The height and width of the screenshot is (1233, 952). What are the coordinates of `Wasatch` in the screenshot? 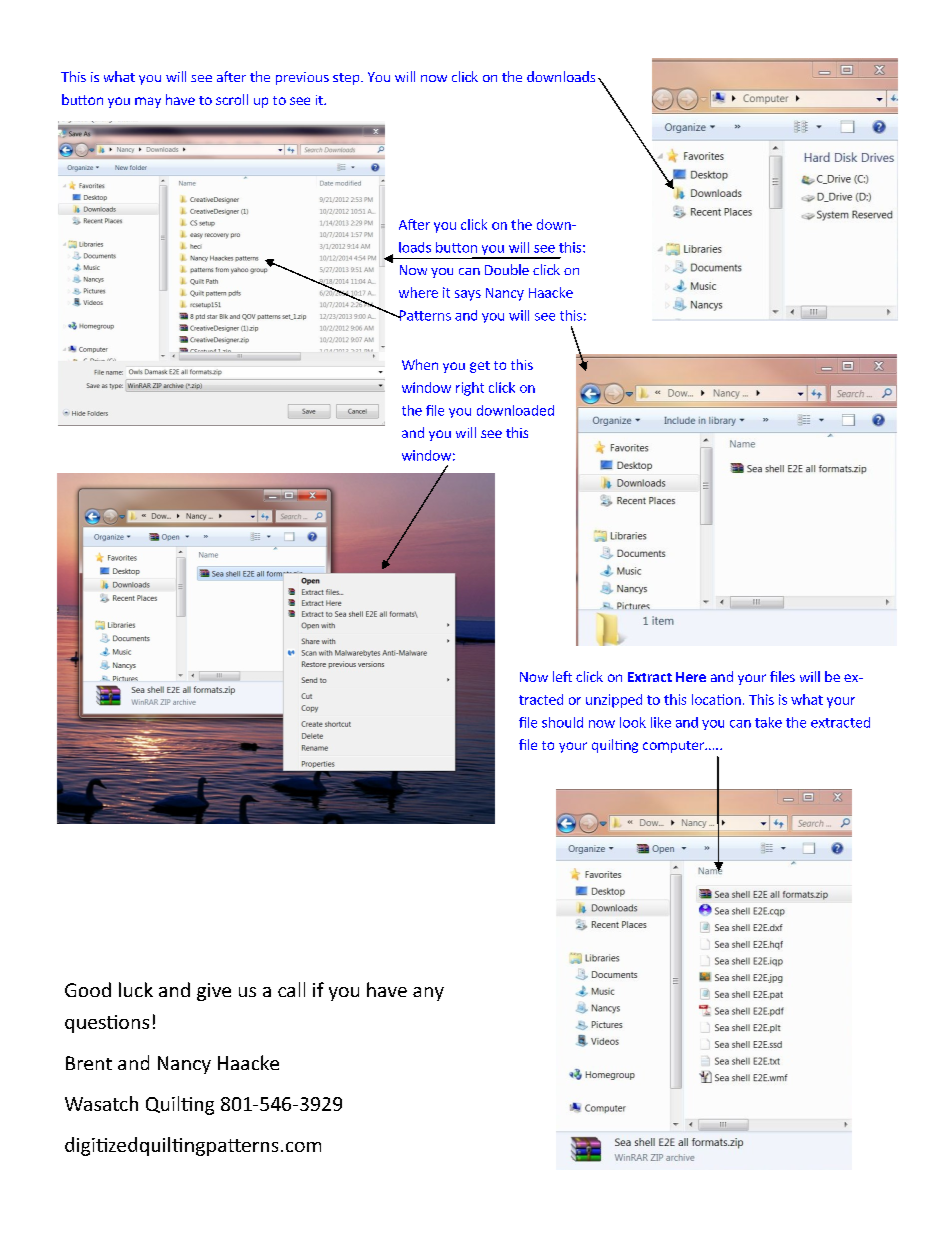 It's located at (101, 1103).
